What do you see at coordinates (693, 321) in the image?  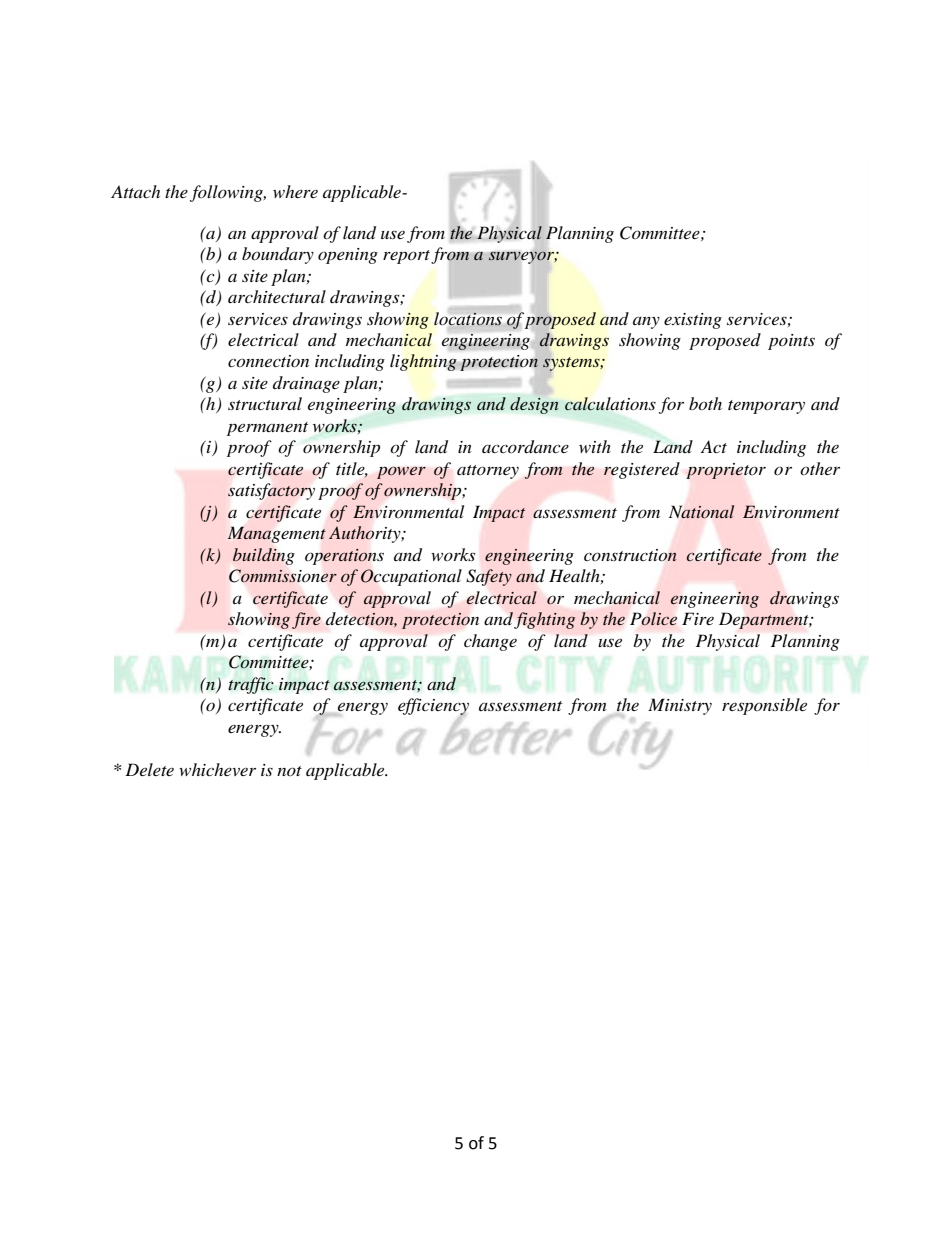 I see `existing` at bounding box center [693, 321].
